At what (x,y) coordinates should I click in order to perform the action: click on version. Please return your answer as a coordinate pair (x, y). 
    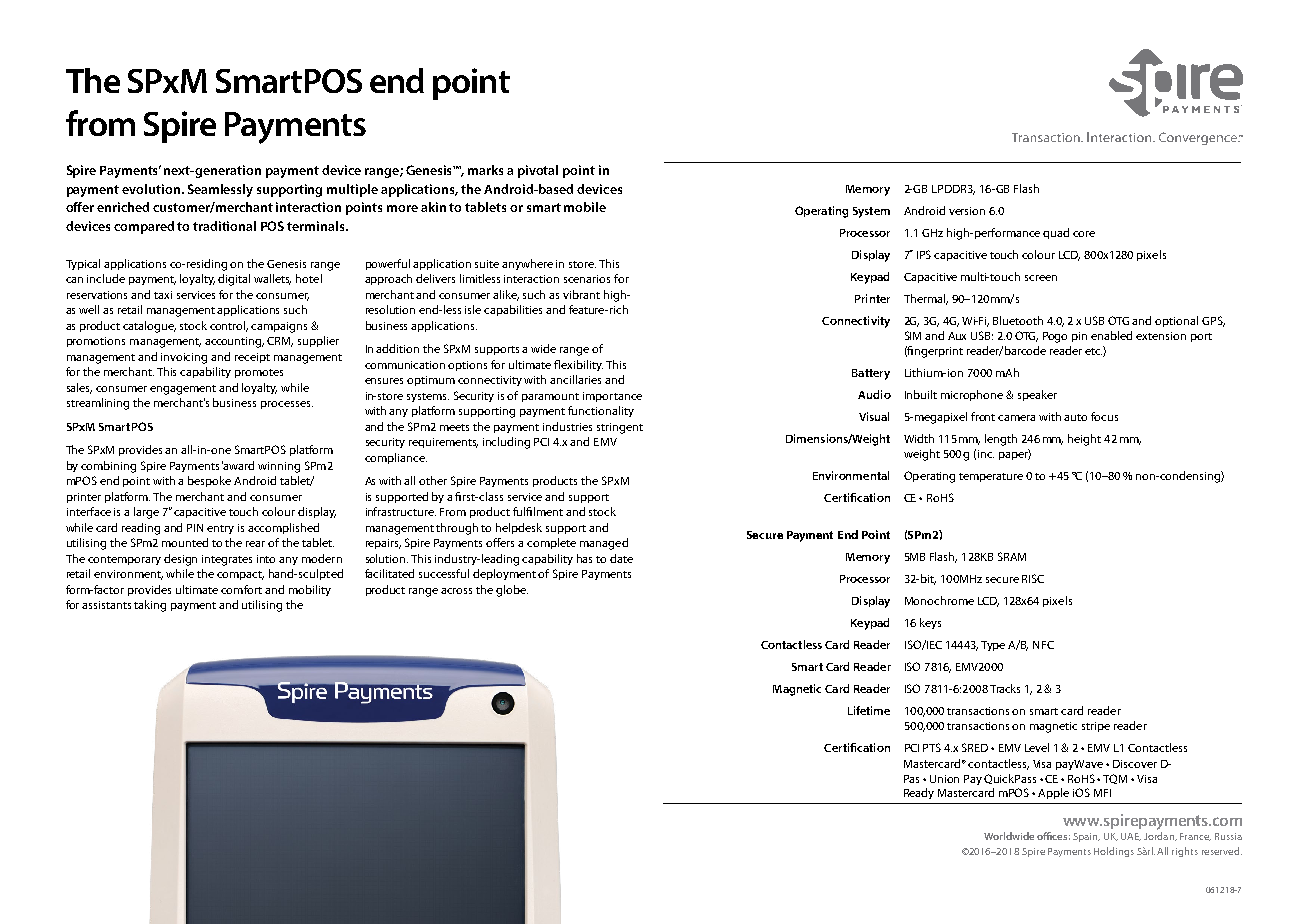
    Looking at the image, I should click on (967, 211).
